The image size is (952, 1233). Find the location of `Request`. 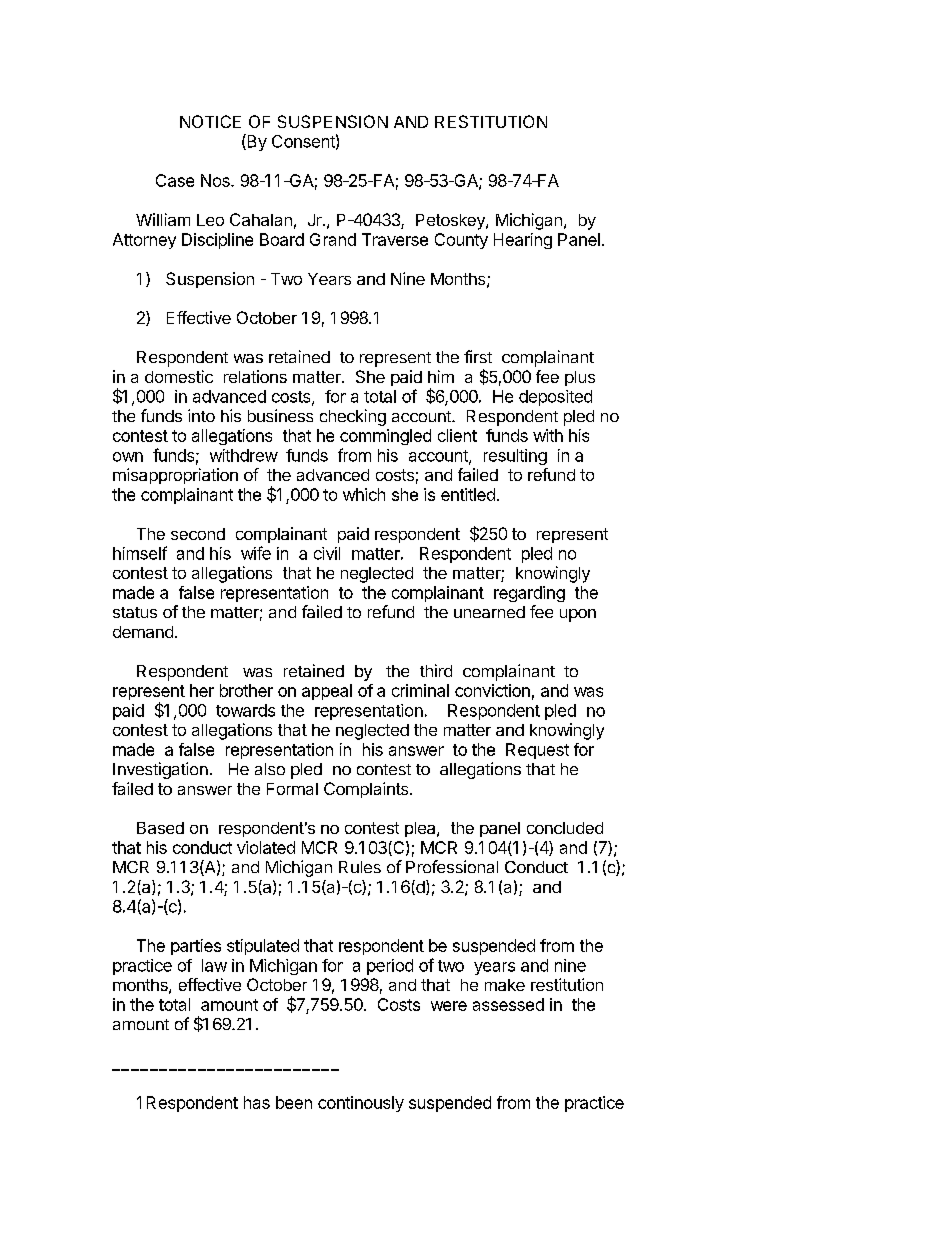

Request is located at coordinates (537, 751).
